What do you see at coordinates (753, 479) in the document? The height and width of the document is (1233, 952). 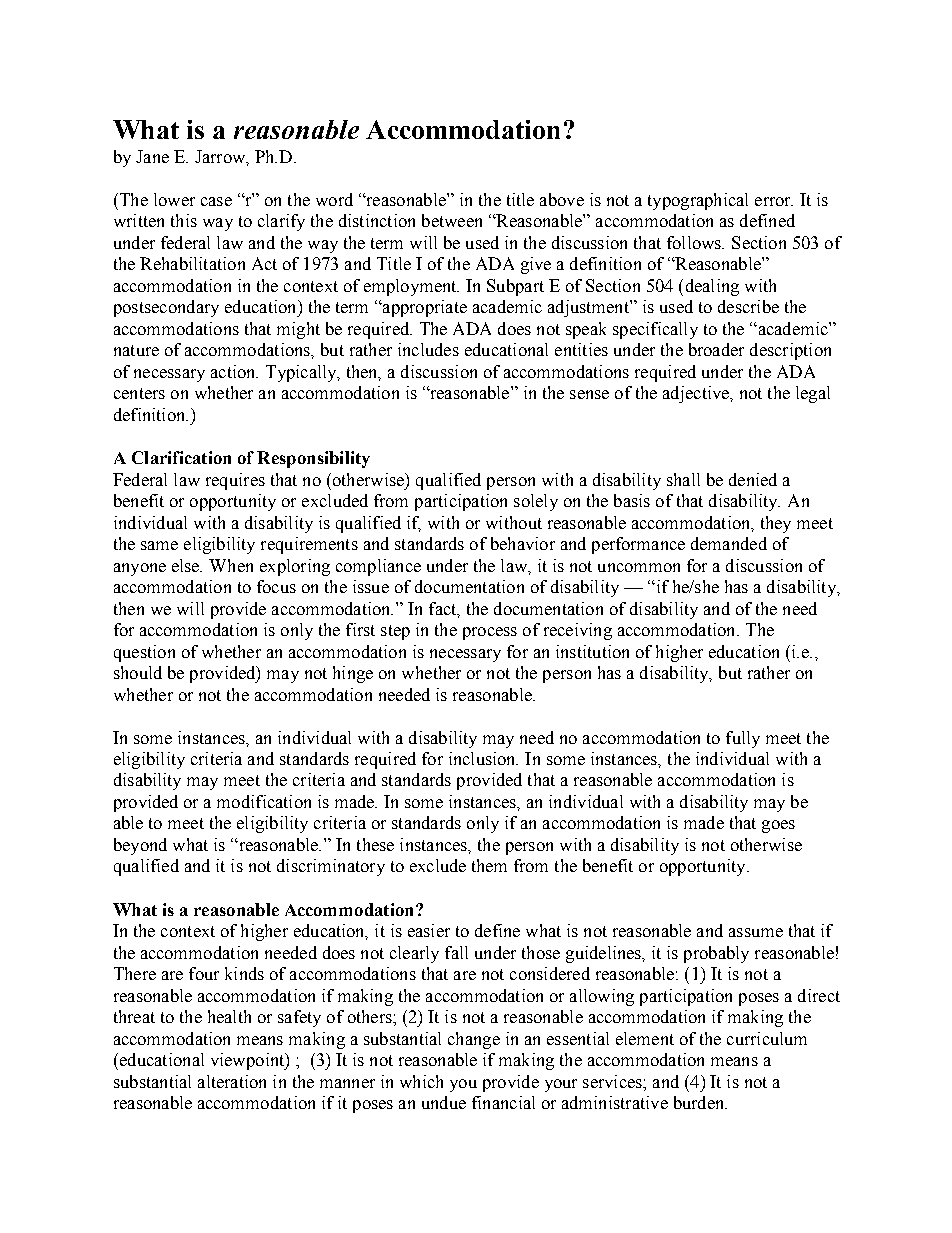 I see `denied` at bounding box center [753, 479].
